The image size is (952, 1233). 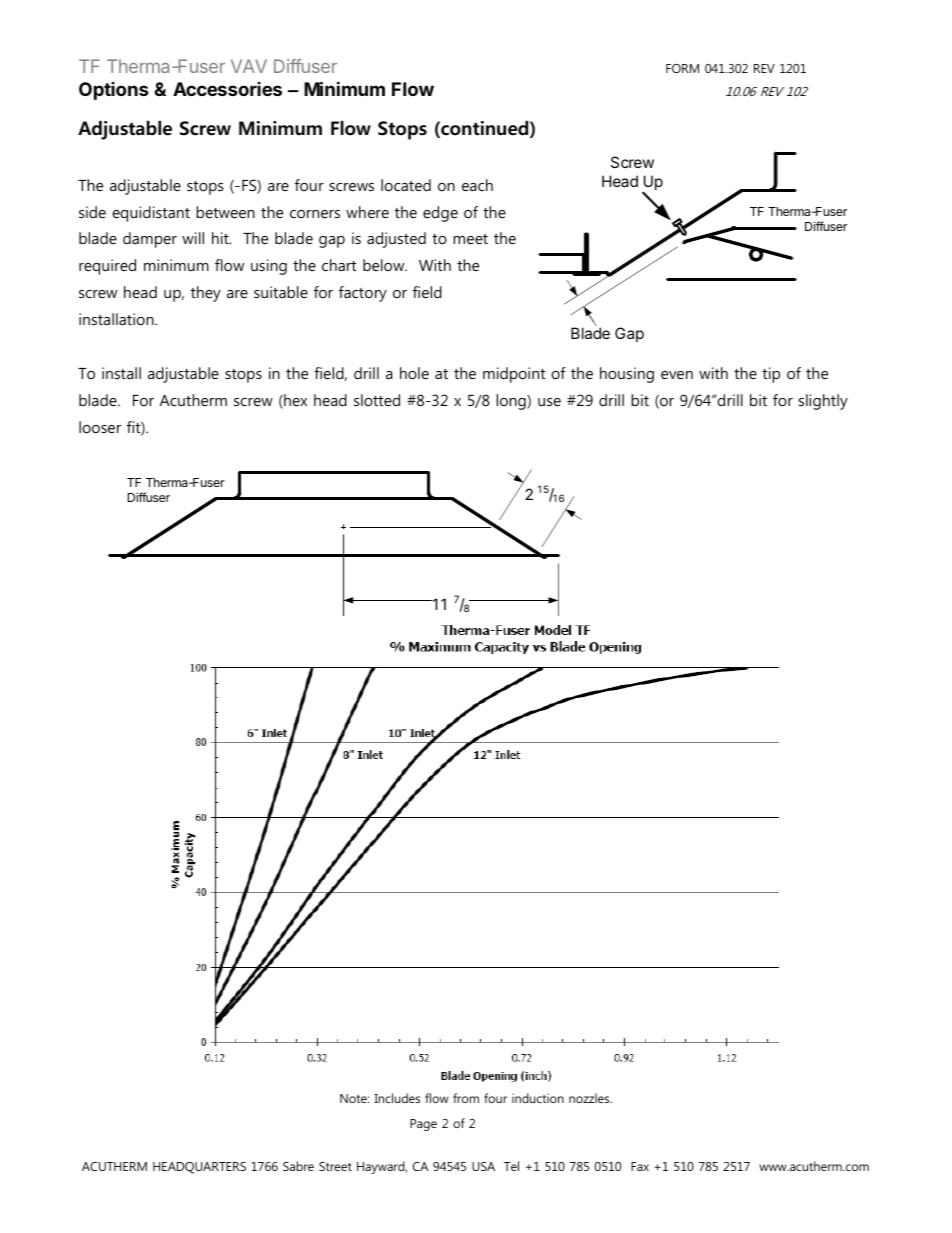 What do you see at coordinates (823, 402) in the page?
I see `slightly` at bounding box center [823, 402].
